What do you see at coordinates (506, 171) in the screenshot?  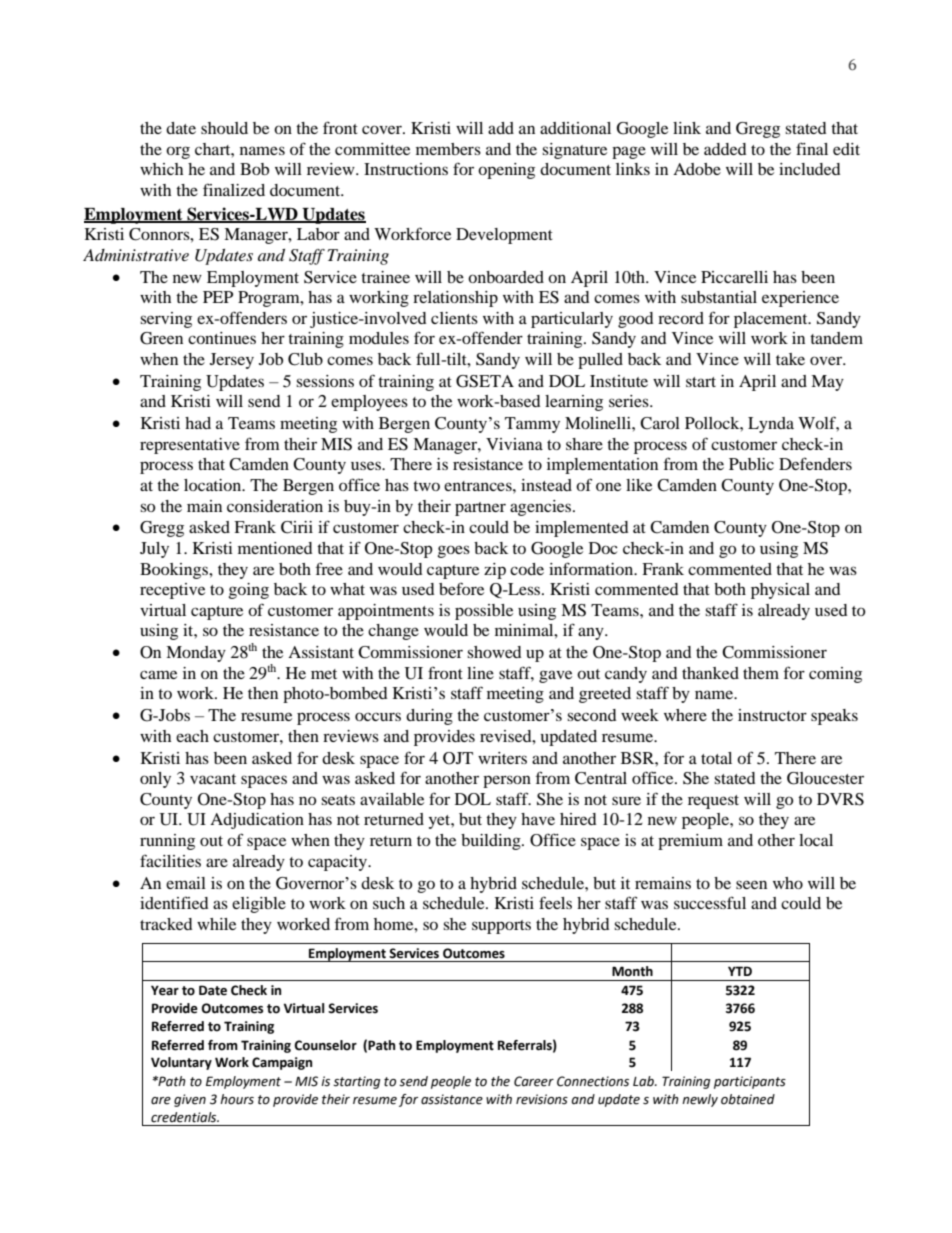 I see `opening` at bounding box center [506, 171].
